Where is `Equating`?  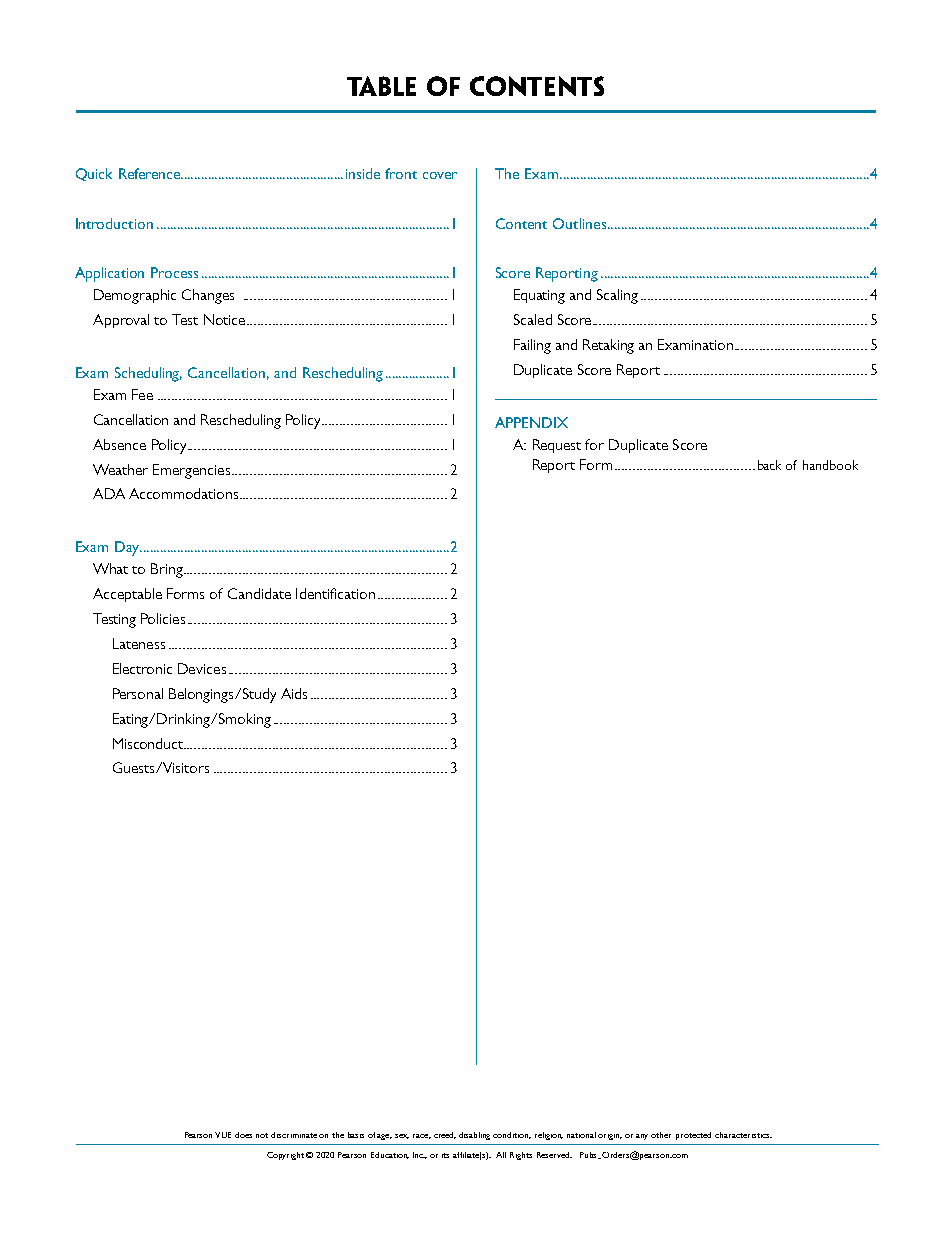
Equating is located at coordinates (539, 296).
